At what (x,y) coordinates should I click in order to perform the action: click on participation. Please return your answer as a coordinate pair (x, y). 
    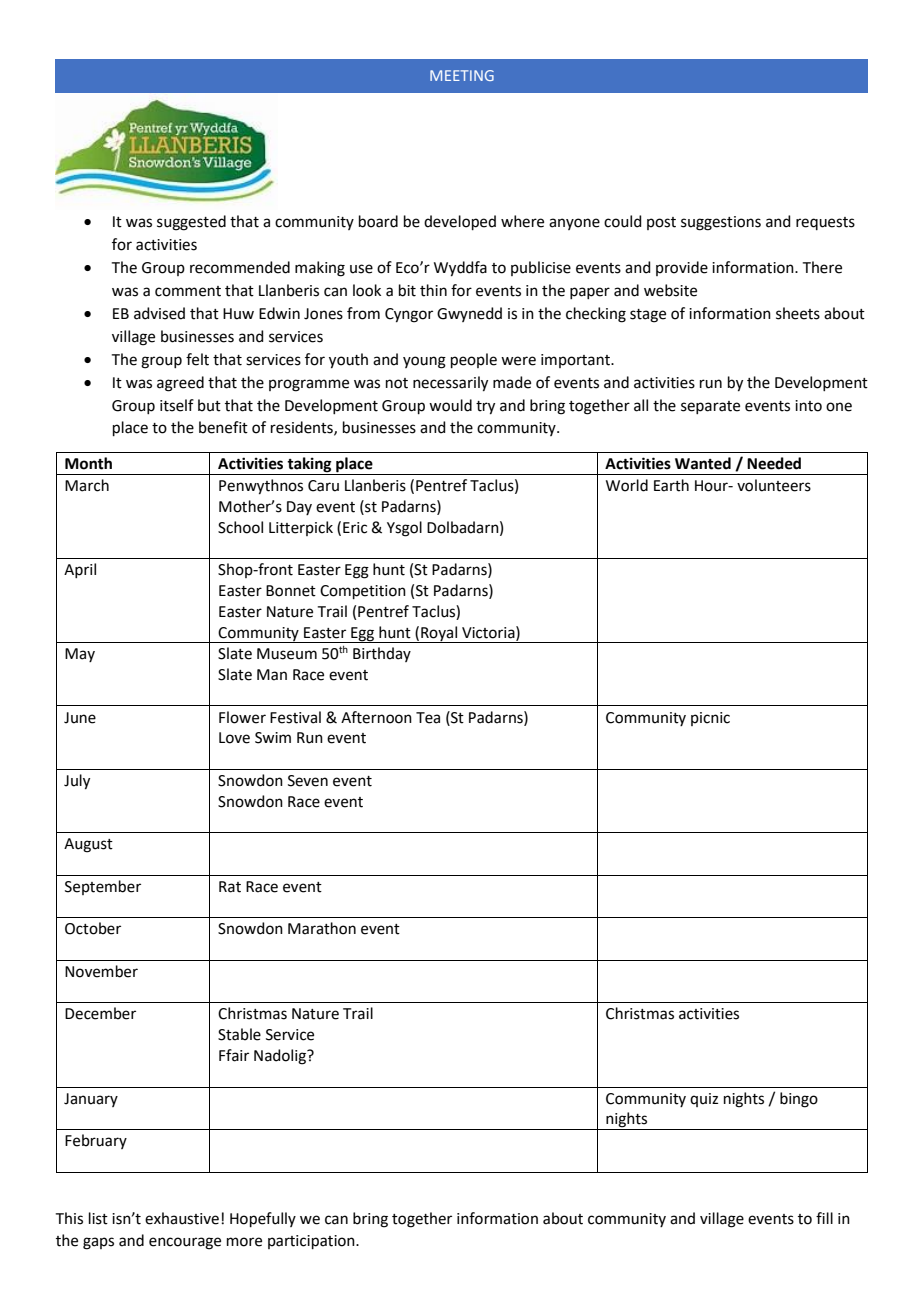
    Looking at the image, I should click on (312, 1242).
